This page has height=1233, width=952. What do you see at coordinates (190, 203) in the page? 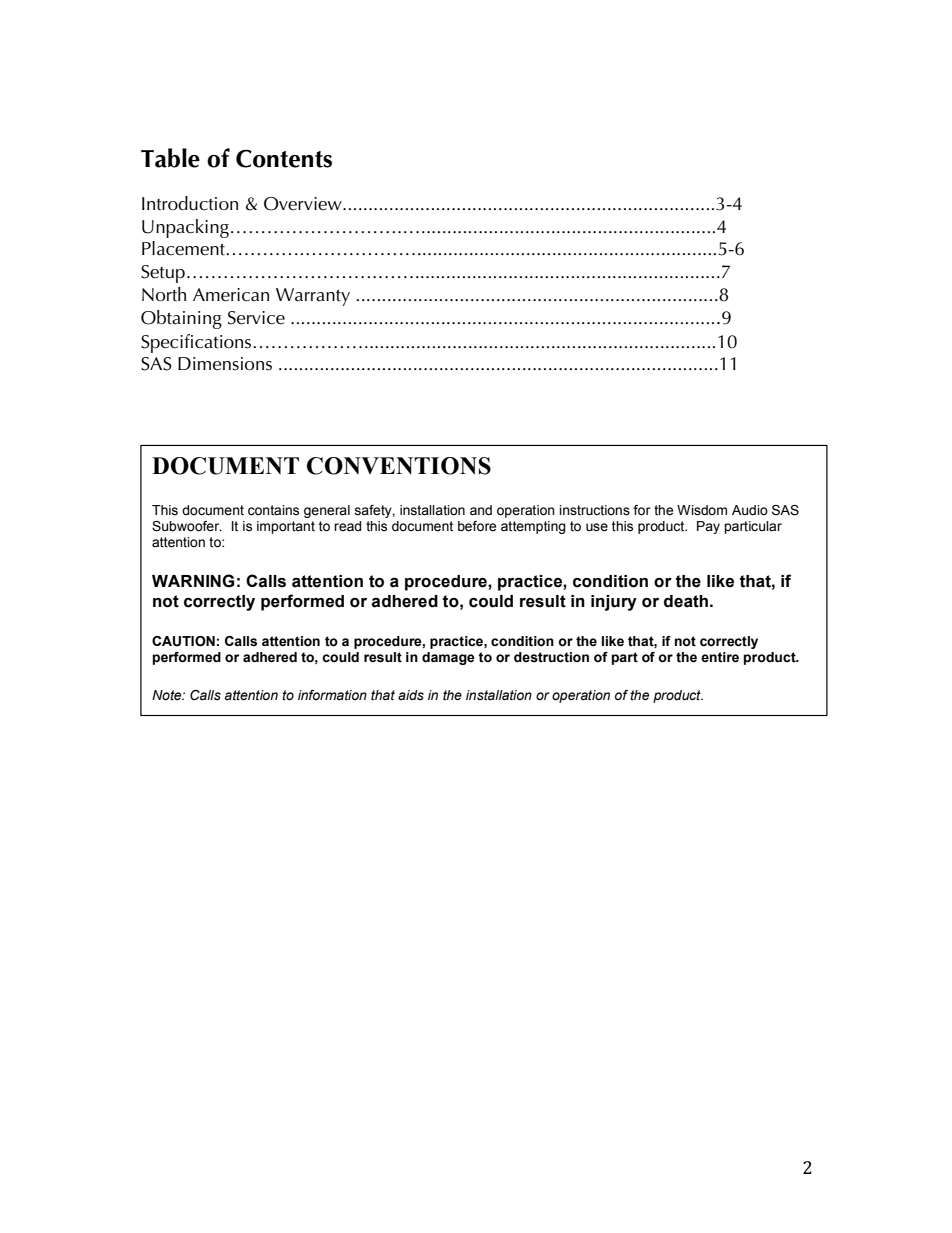
I see `Introduction` at bounding box center [190, 203].
